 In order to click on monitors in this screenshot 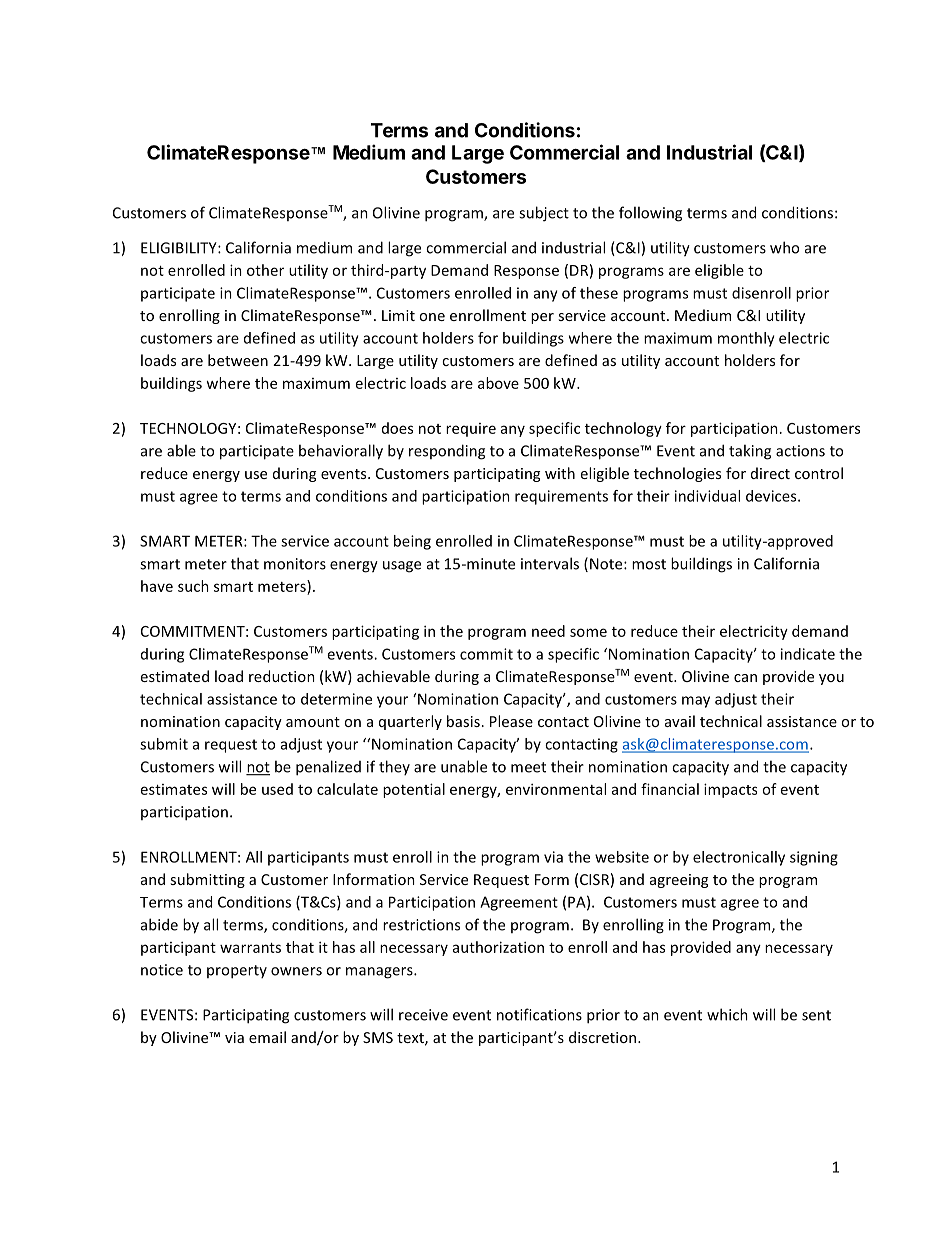, I will do `click(295, 564)`.
